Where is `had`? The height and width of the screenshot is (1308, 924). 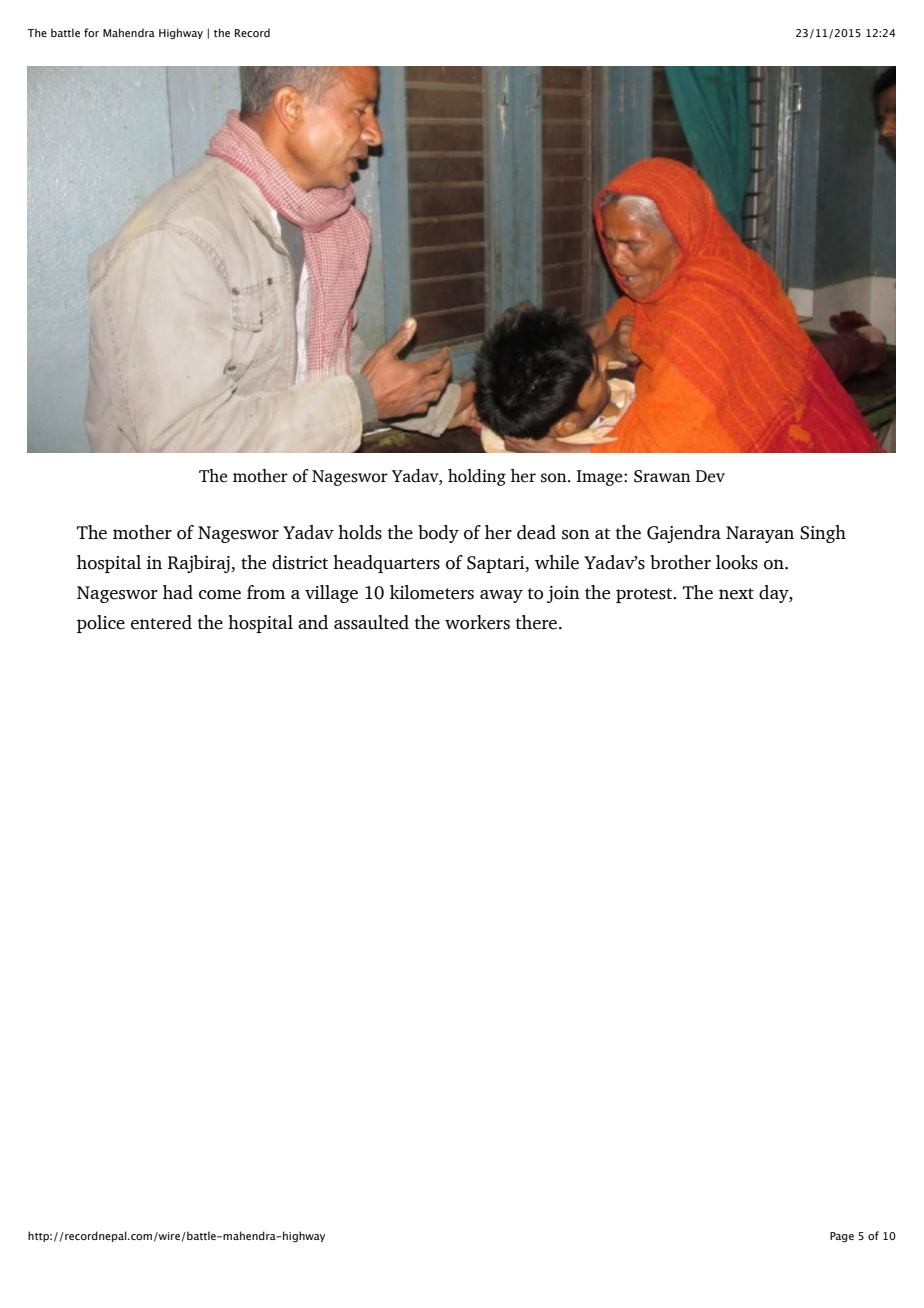
had is located at coordinates (178, 592).
